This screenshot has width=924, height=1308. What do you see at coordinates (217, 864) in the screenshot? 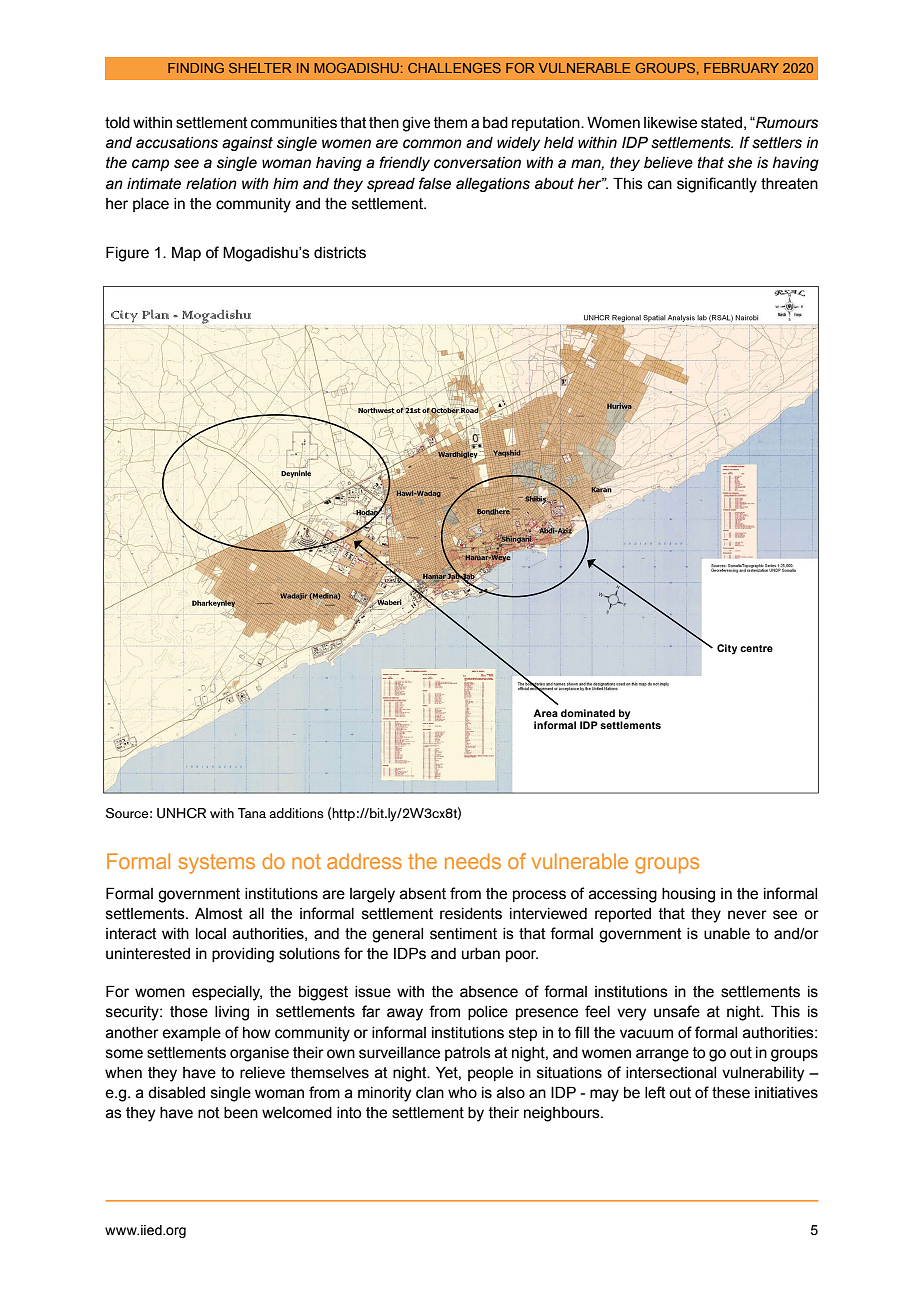
I see `systems` at bounding box center [217, 864].
